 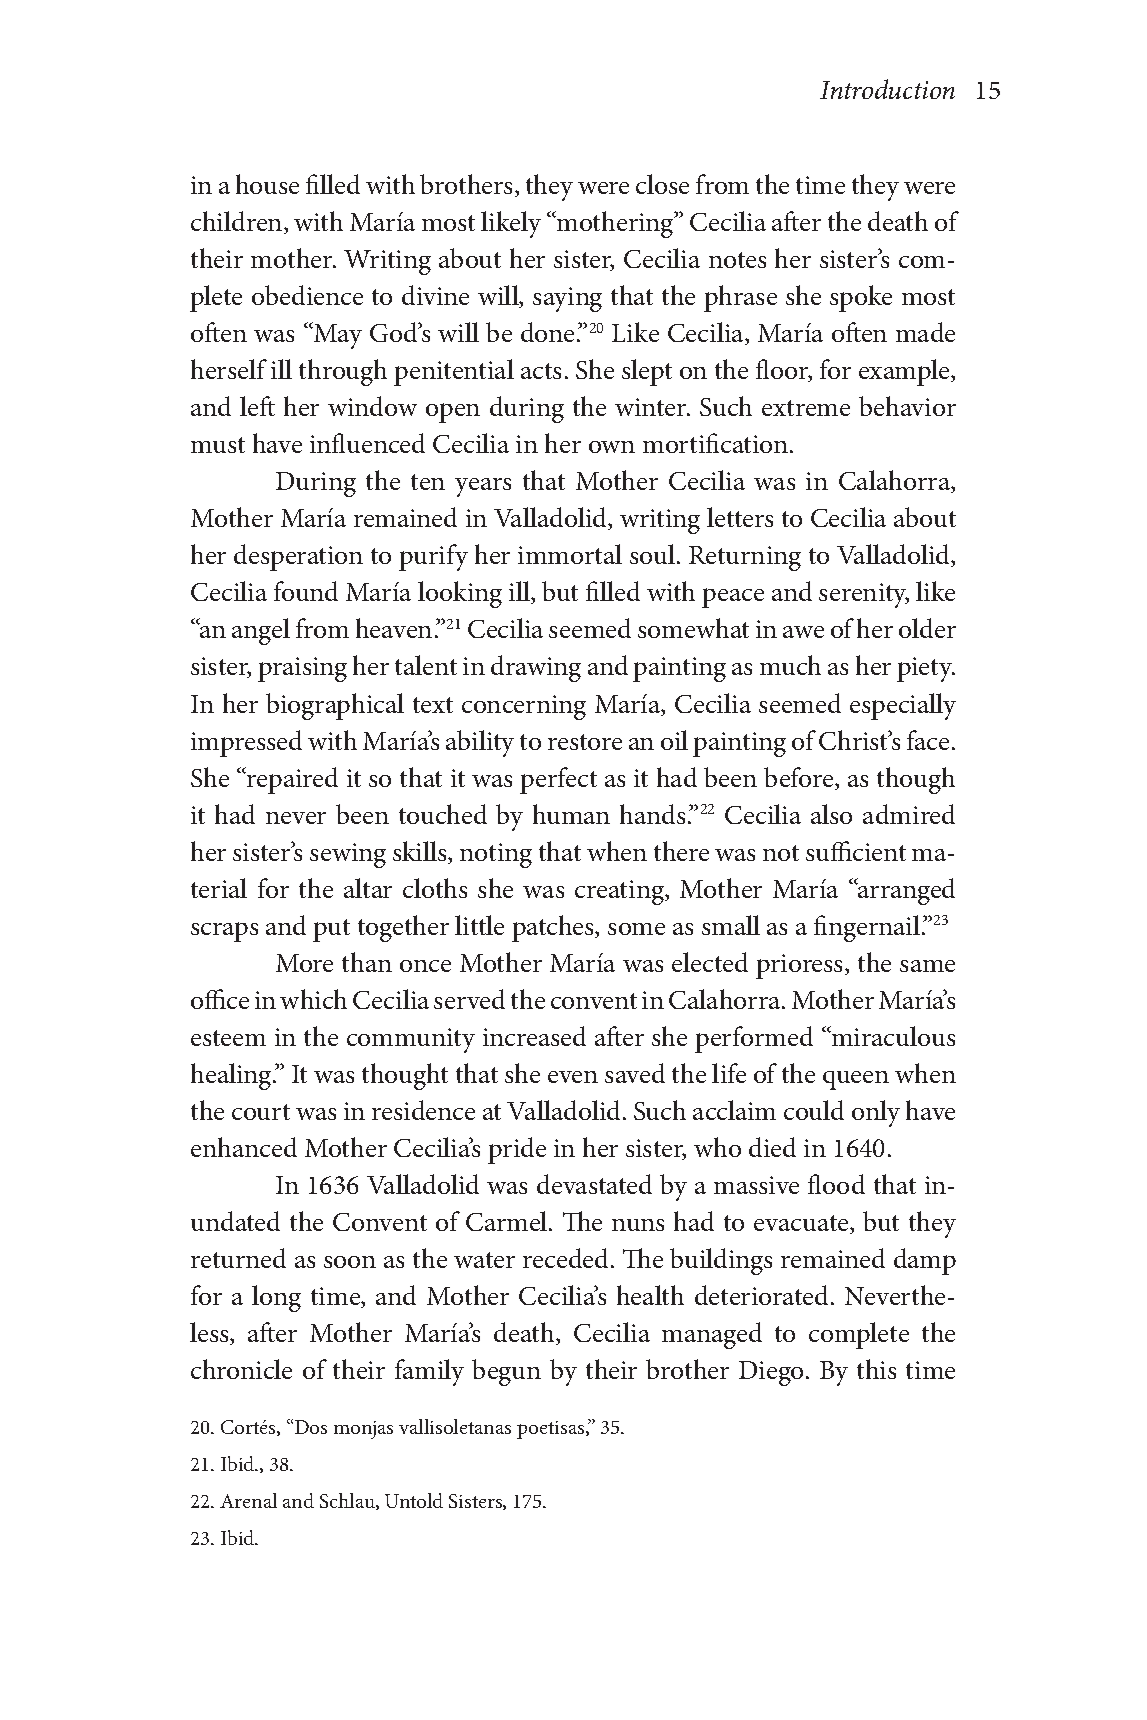 What do you see at coordinates (506, 1372) in the page?
I see `begun` at bounding box center [506, 1372].
